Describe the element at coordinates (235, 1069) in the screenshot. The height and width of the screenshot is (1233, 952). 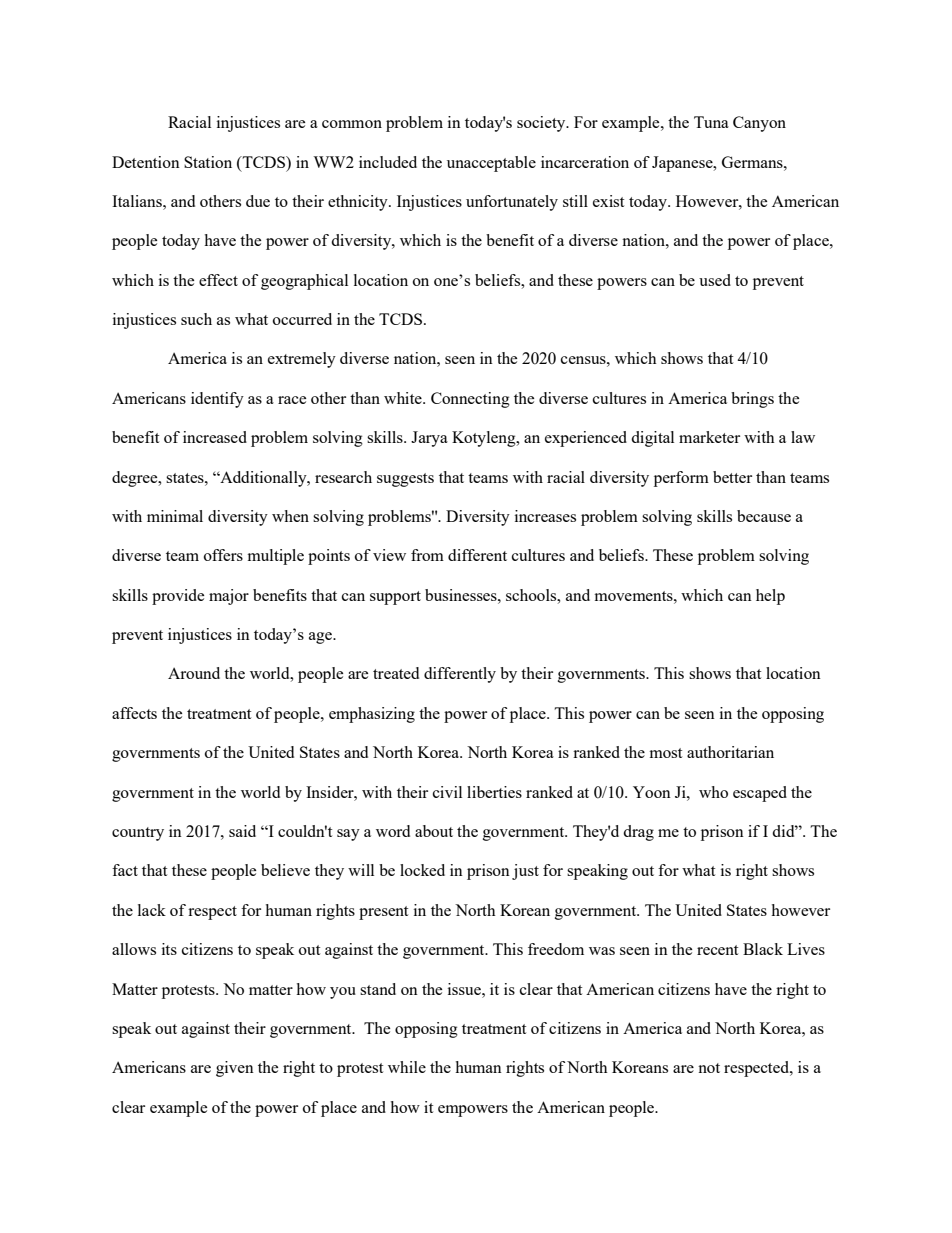
I see `given` at that location.
